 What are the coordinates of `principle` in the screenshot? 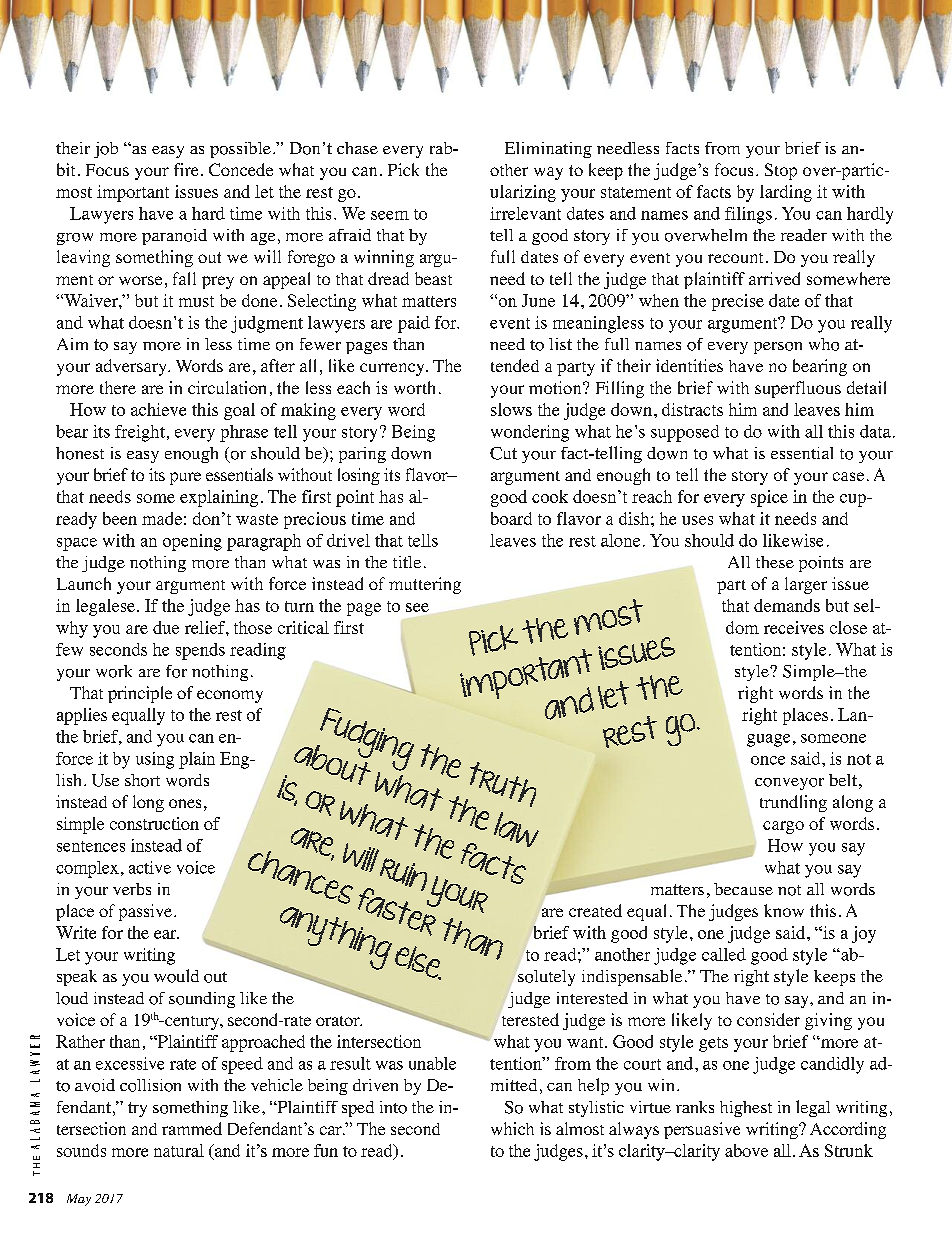 It's located at (140, 694).
